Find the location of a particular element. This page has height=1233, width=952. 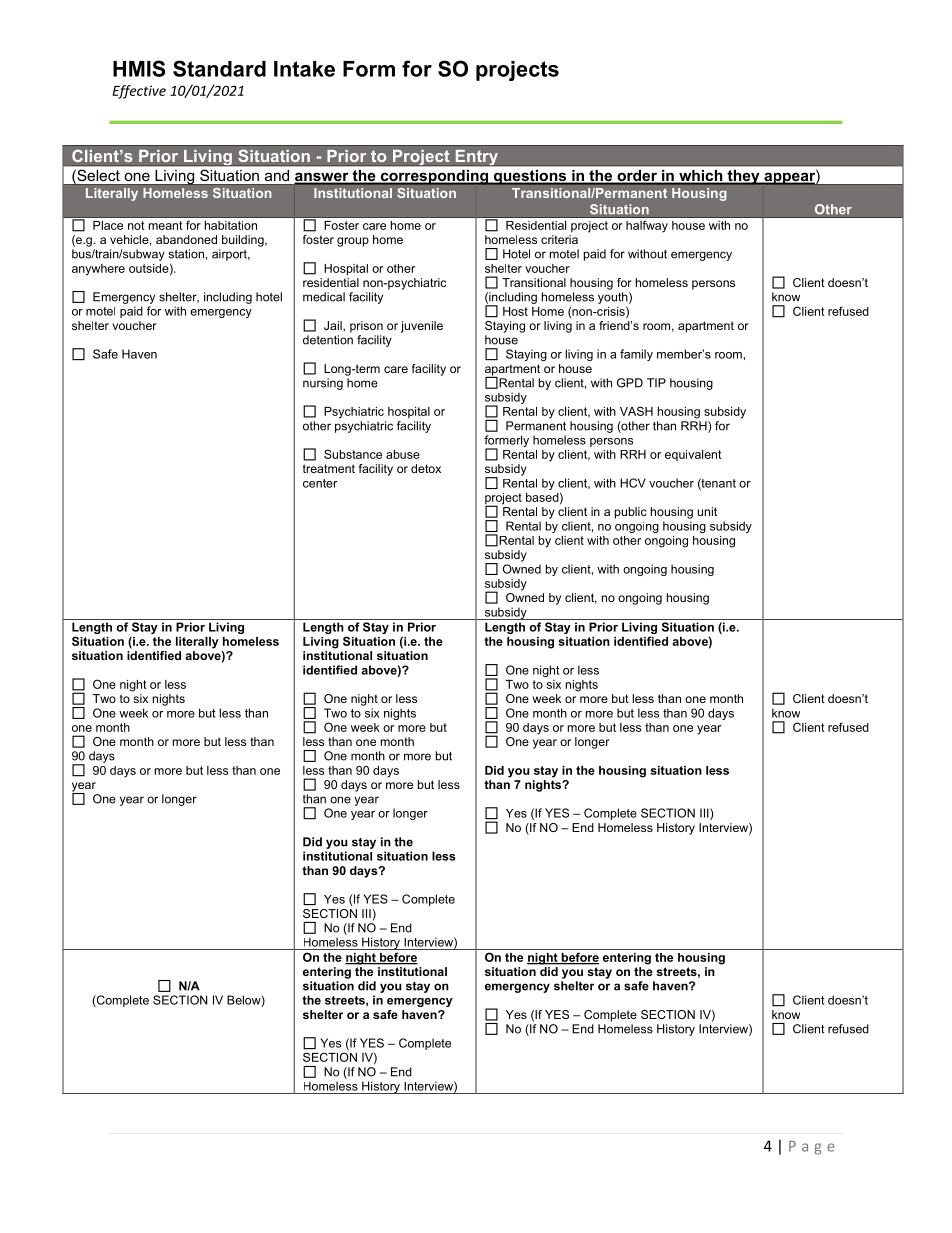

juvenile is located at coordinates (422, 327).
